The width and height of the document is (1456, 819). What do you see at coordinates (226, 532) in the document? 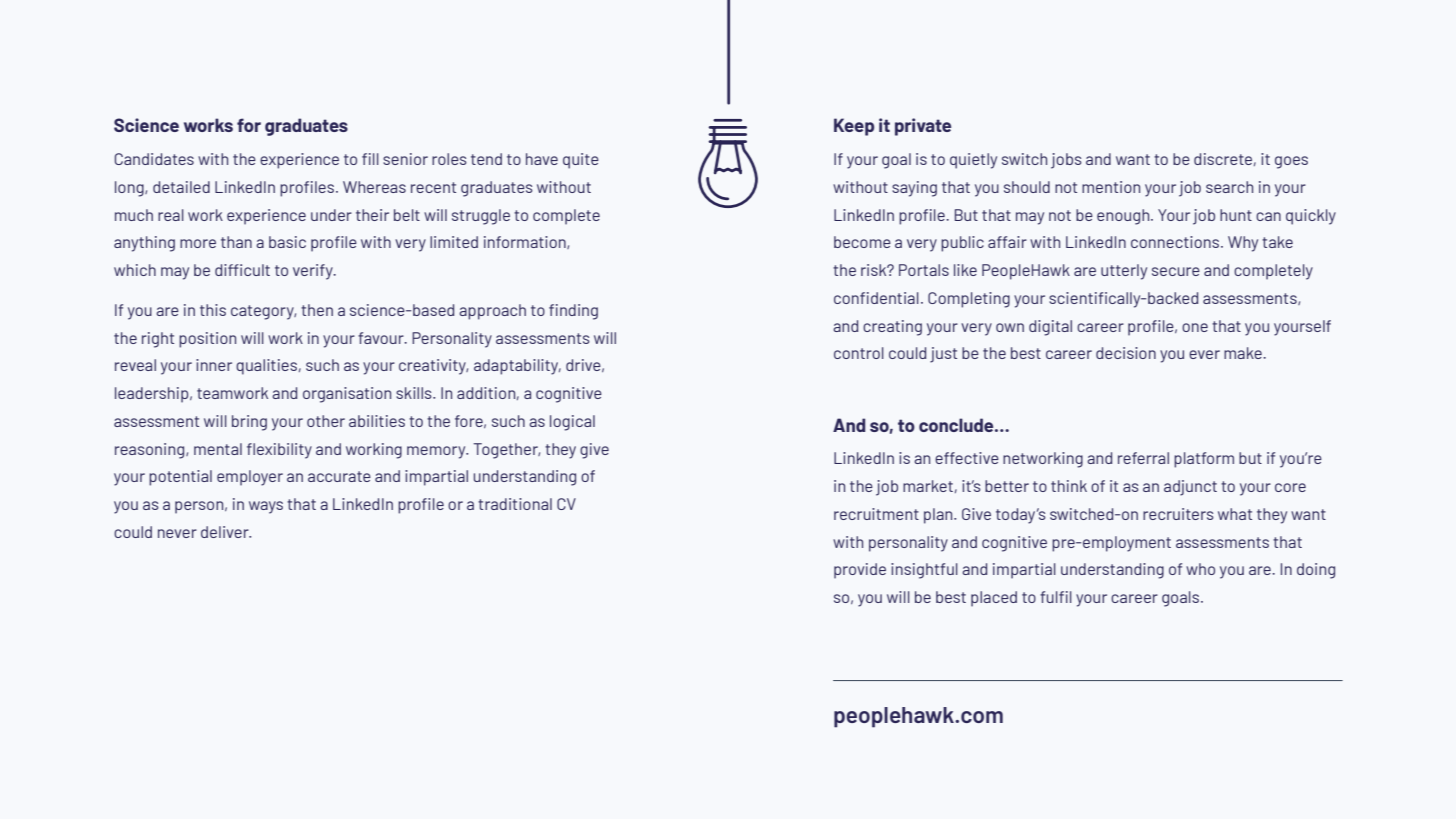
I see `deliver` at bounding box center [226, 532].
